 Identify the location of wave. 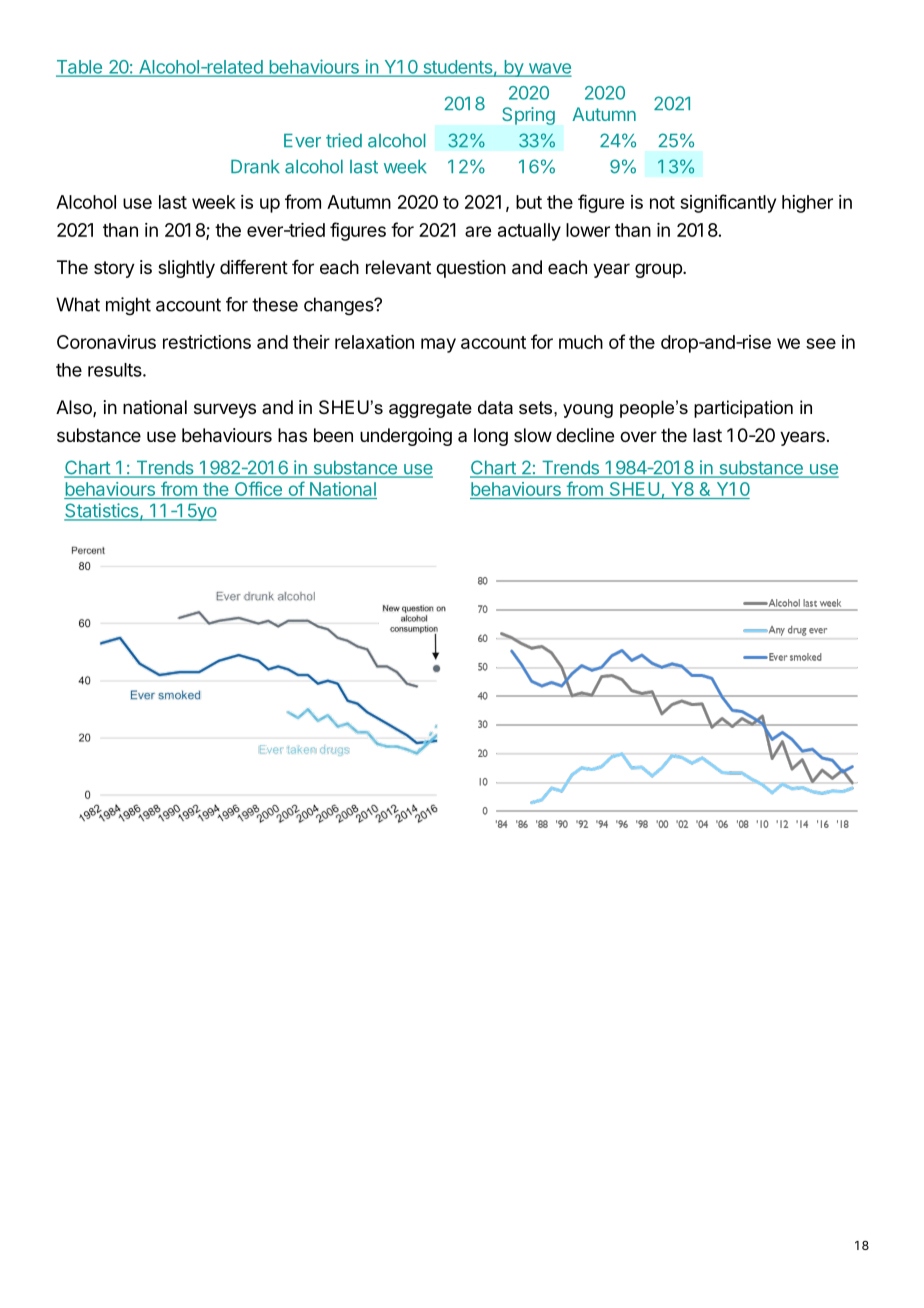
(548, 69).
